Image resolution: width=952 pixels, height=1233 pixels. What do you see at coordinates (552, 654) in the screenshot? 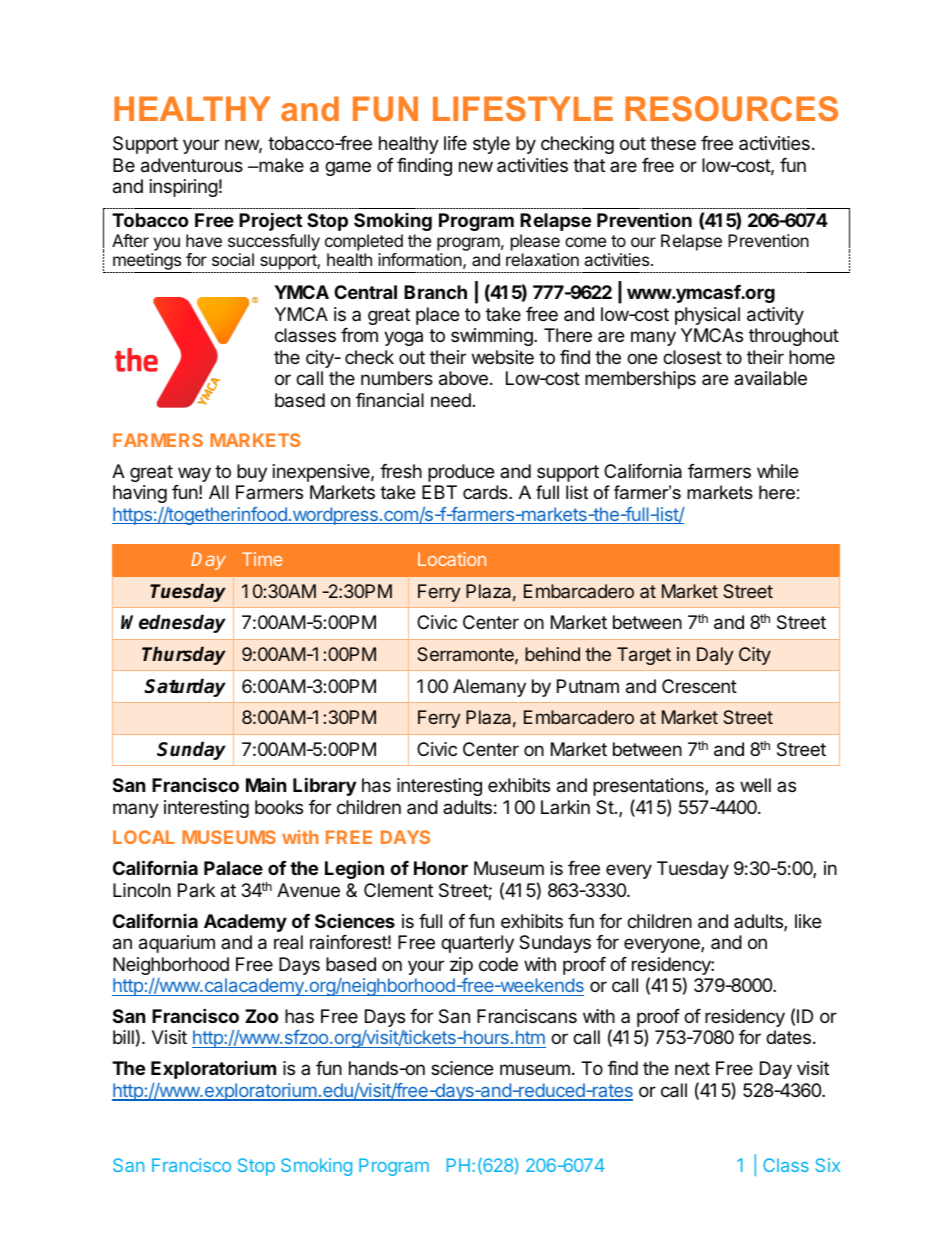
I see `behind` at bounding box center [552, 654].
